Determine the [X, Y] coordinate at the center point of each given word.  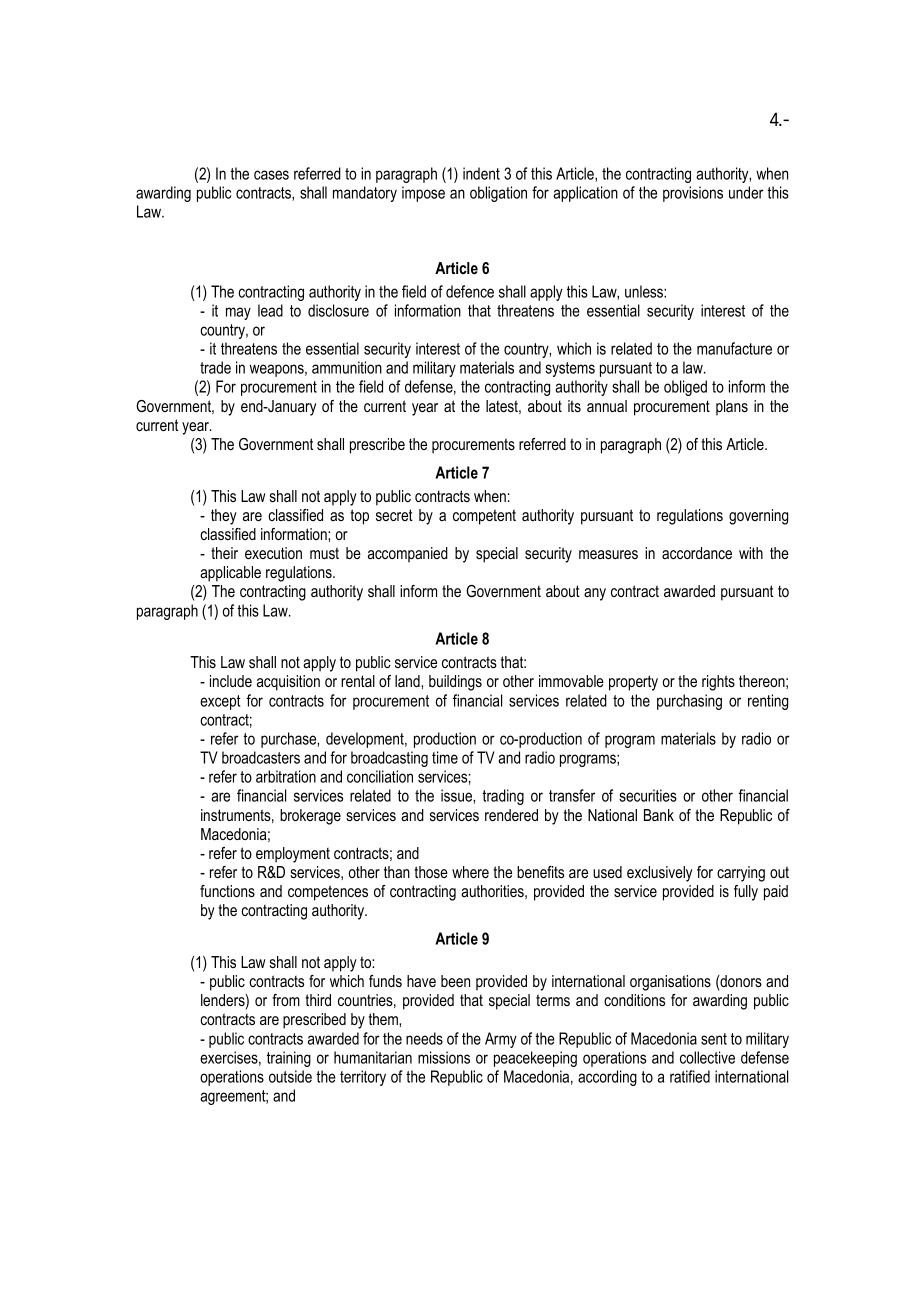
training [289, 1059]
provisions [693, 194]
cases [271, 175]
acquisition [288, 683]
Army [501, 1040]
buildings [455, 683]
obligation [498, 194]
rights [718, 683]
